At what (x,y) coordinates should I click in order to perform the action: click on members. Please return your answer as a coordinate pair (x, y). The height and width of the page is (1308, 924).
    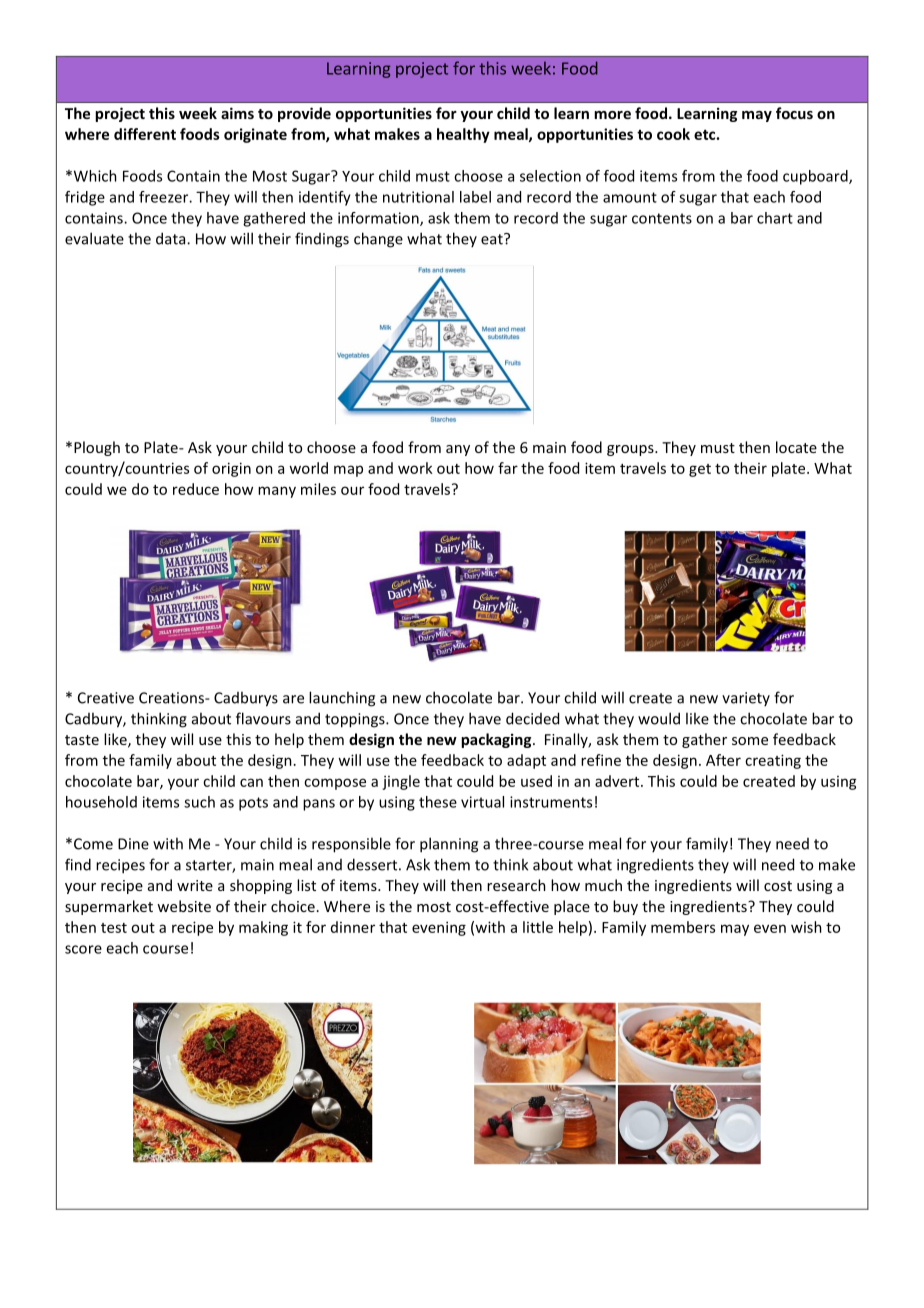
    Looking at the image, I should click on (683, 927).
